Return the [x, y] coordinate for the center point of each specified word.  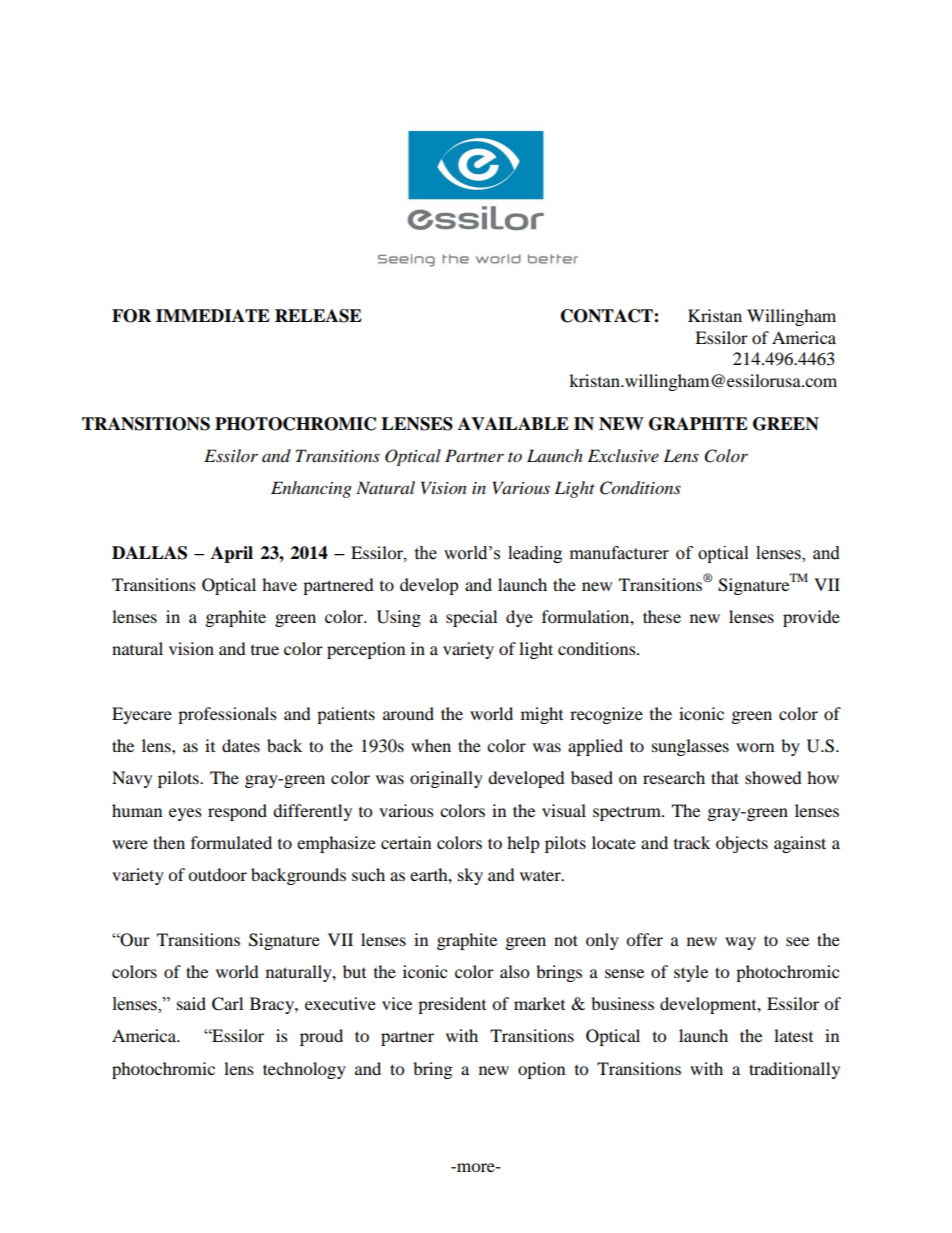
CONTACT [608, 316]
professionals [227, 715]
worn [755, 747]
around [408, 713]
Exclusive [623, 455]
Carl [227, 1004]
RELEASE [318, 316]
